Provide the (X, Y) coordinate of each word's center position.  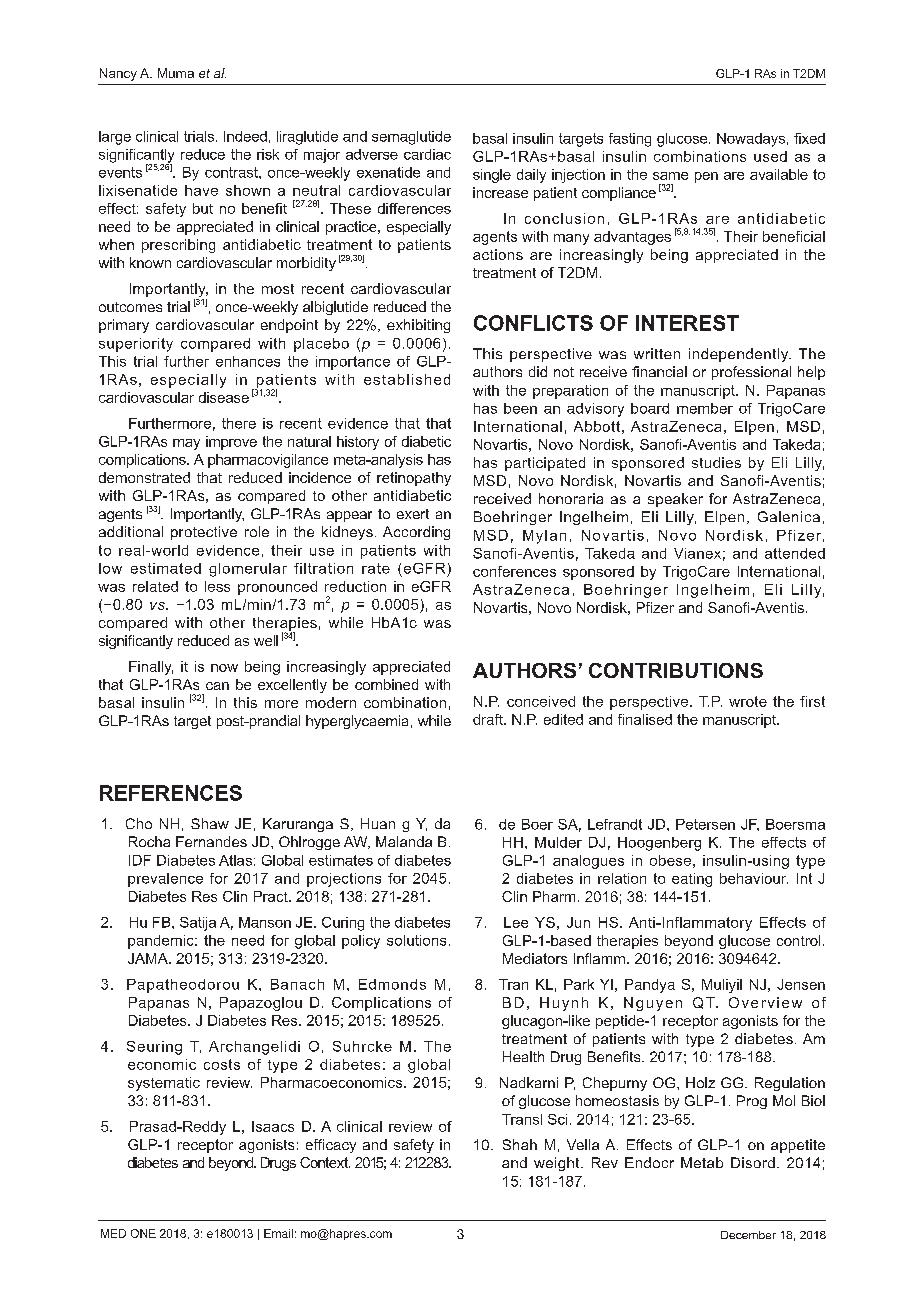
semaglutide (411, 138)
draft (489, 719)
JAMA (149, 958)
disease (224, 397)
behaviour (754, 878)
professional (751, 373)
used (770, 156)
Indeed (245, 136)
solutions (416, 940)
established (407, 379)
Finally (151, 668)
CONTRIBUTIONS (676, 670)
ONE (143, 1233)
